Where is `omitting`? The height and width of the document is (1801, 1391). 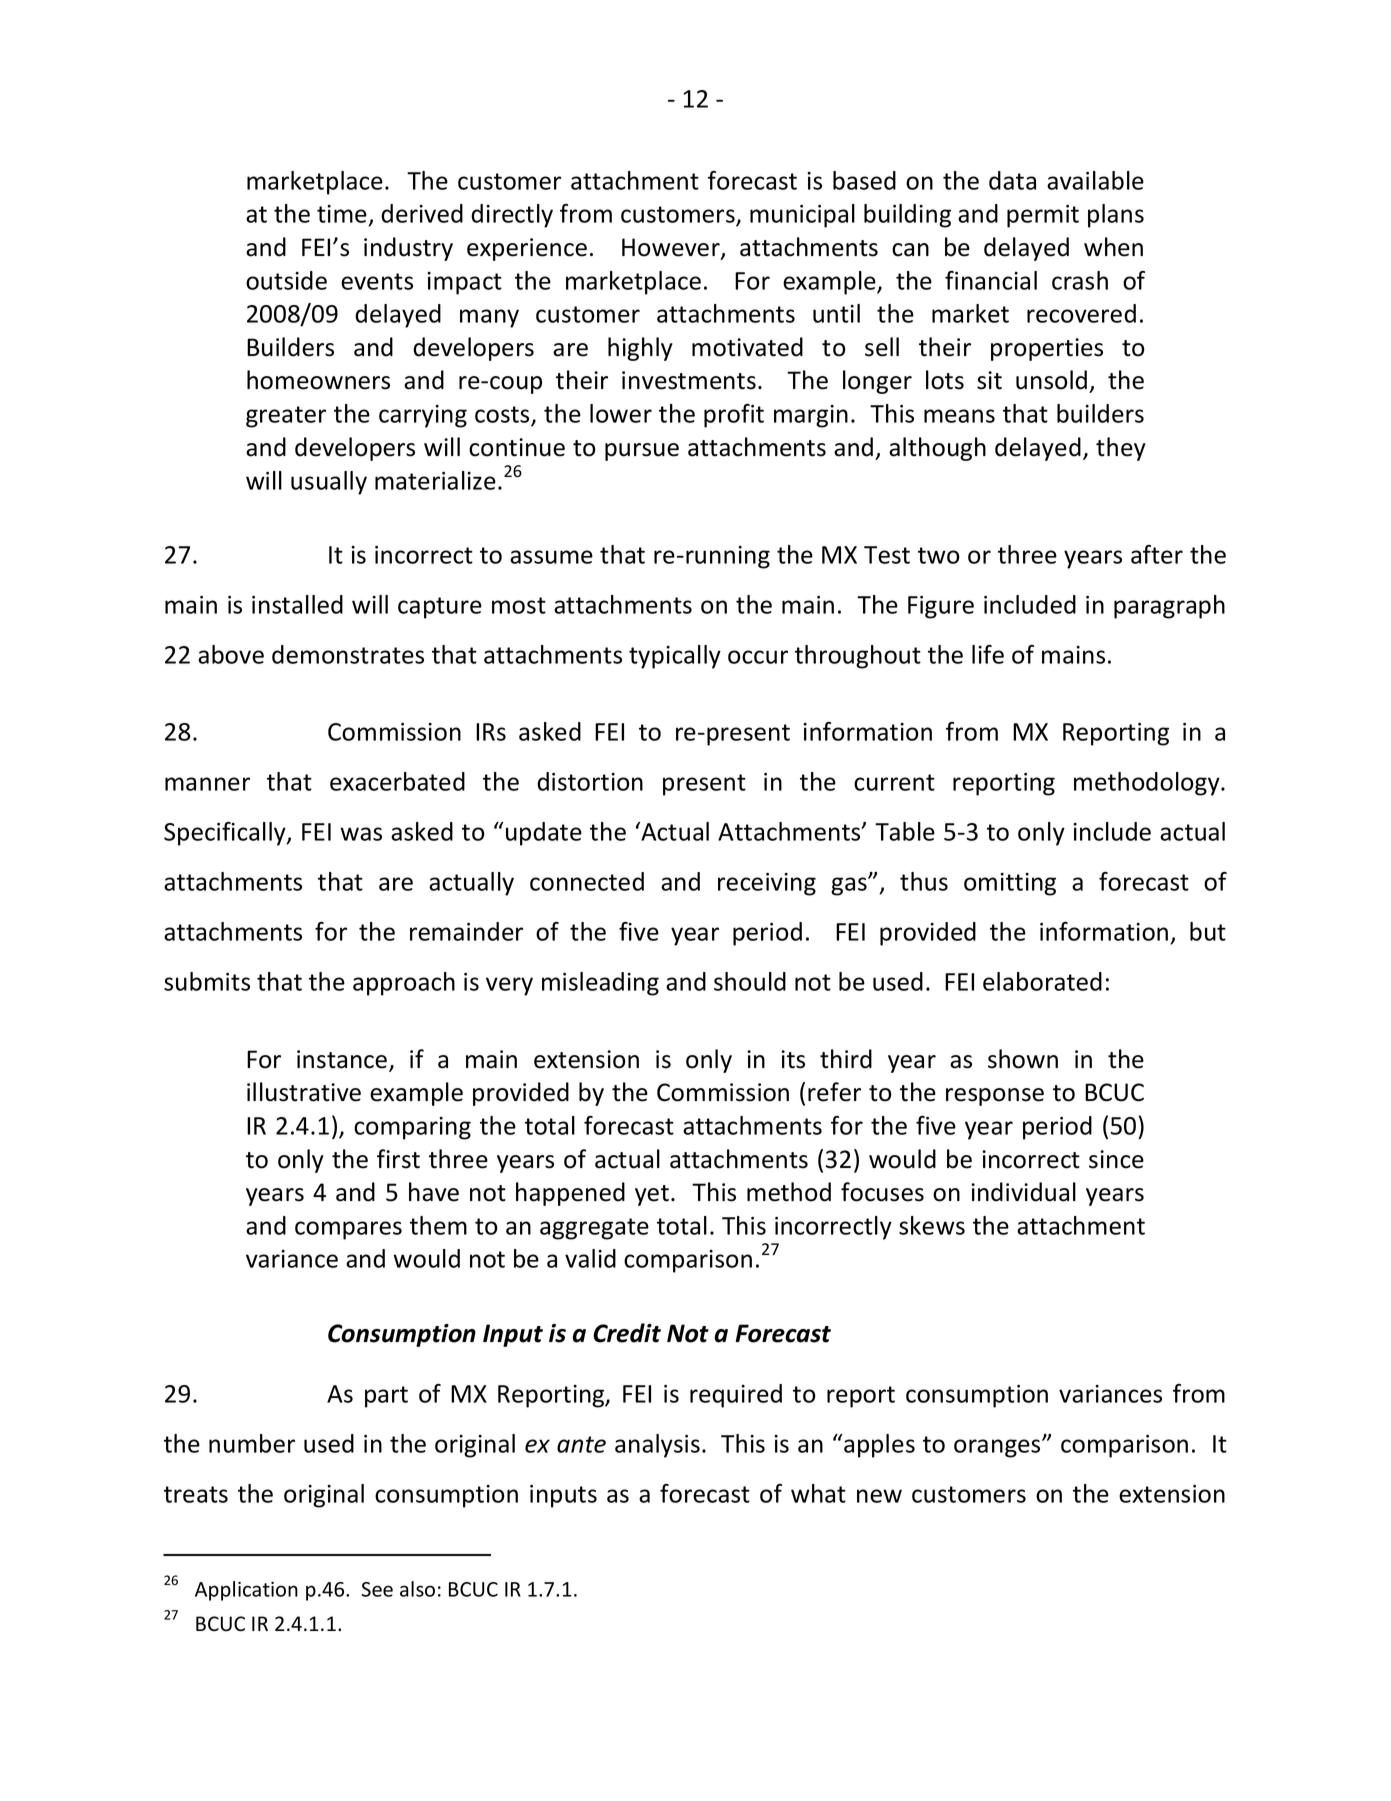 omitting is located at coordinates (1010, 884).
